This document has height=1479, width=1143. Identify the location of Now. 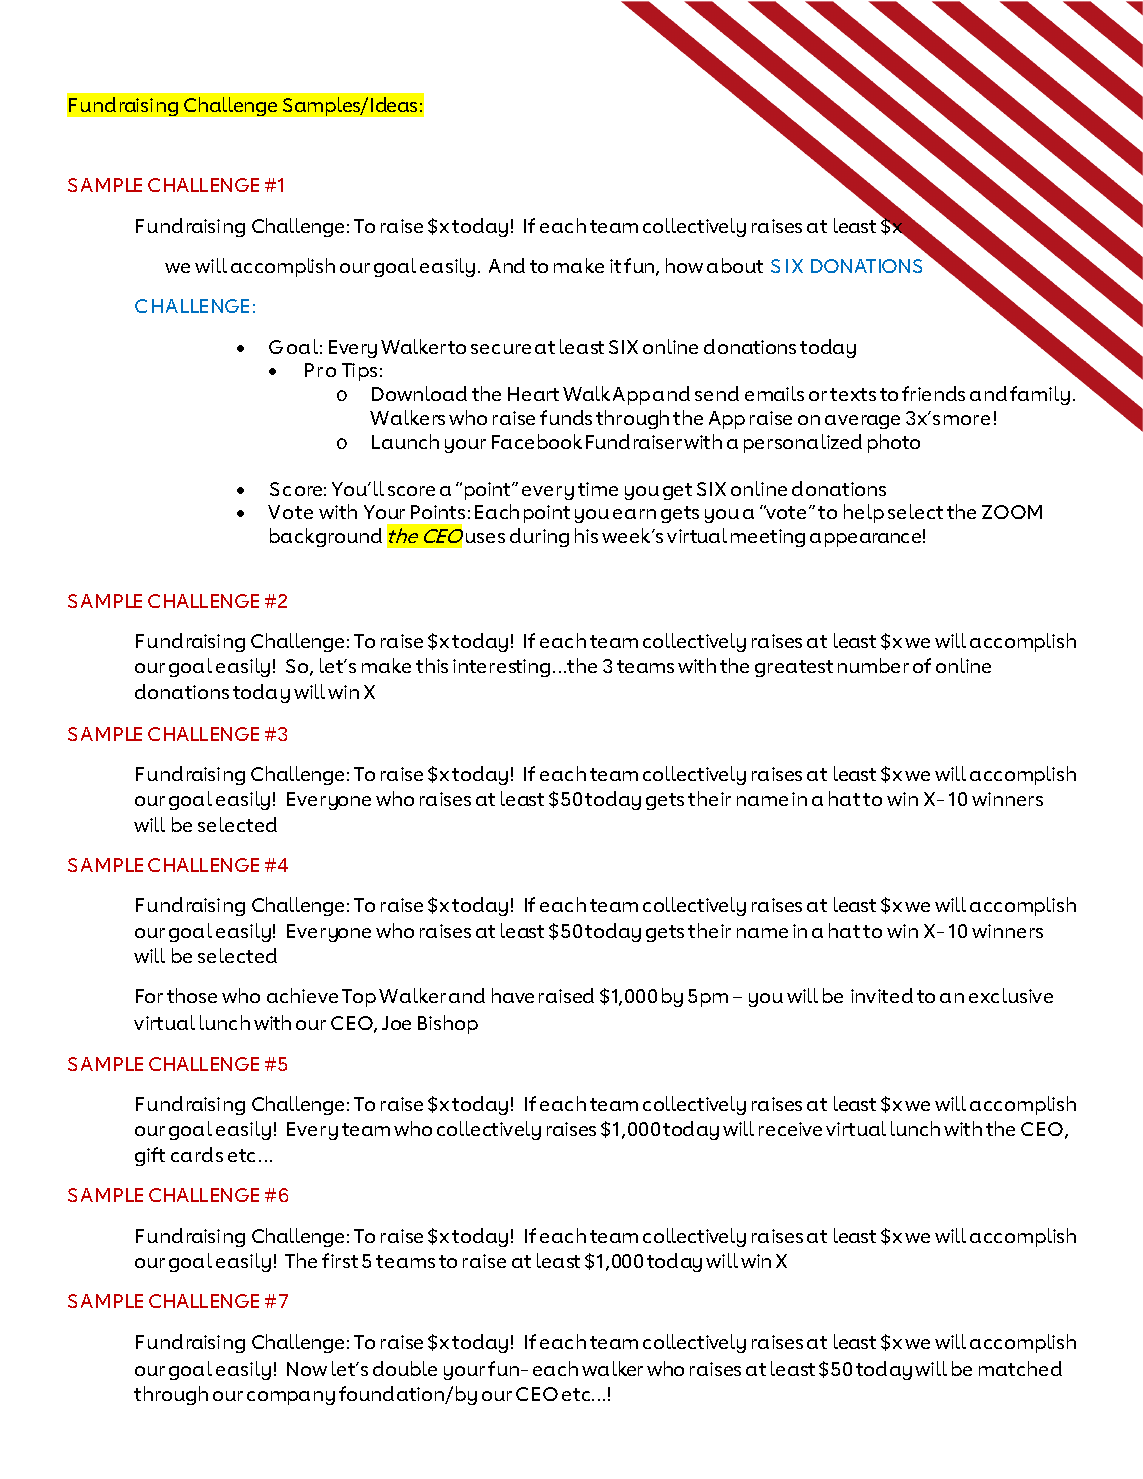
(307, 1369).
